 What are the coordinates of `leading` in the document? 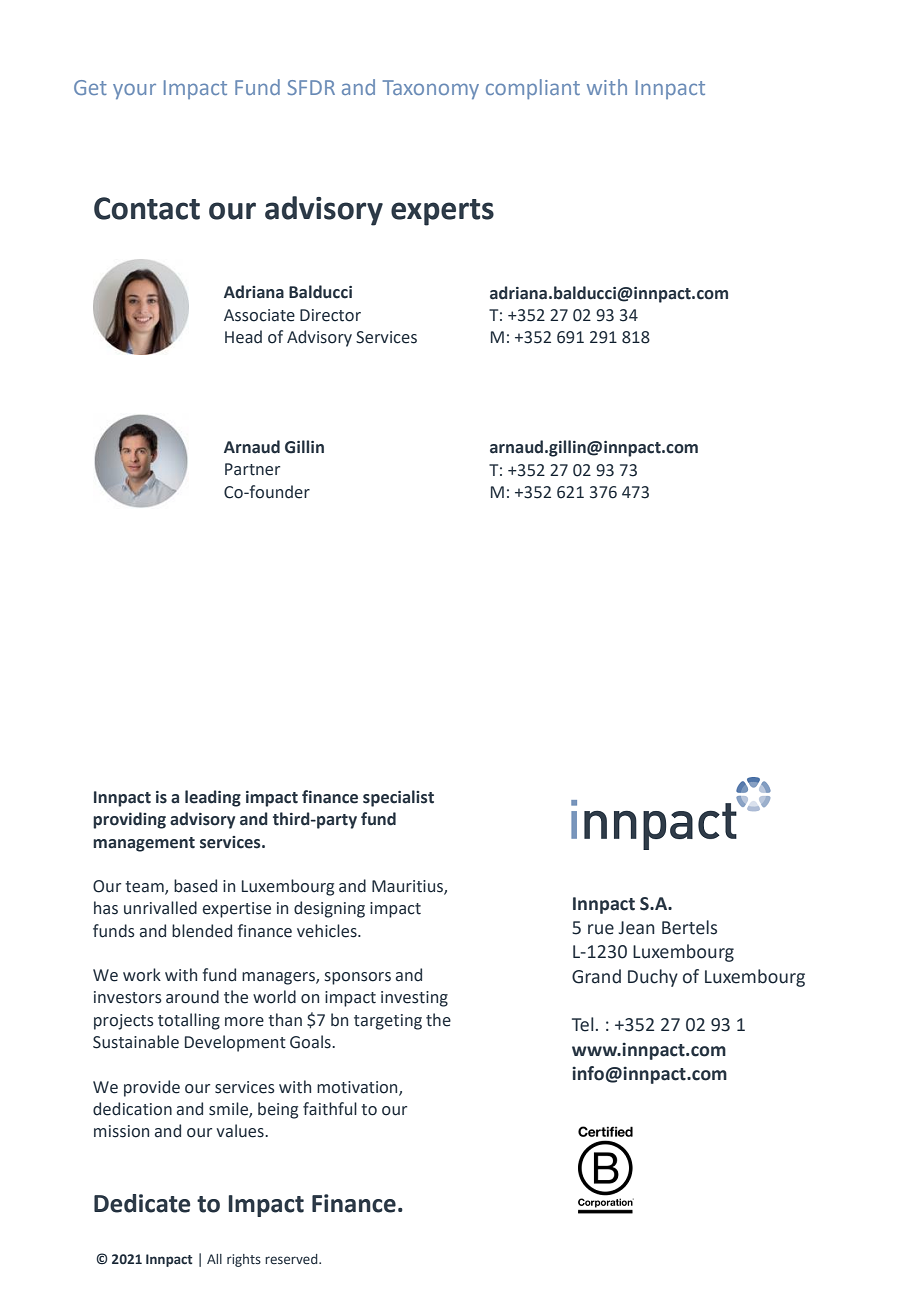 It's located at (213, 798).
